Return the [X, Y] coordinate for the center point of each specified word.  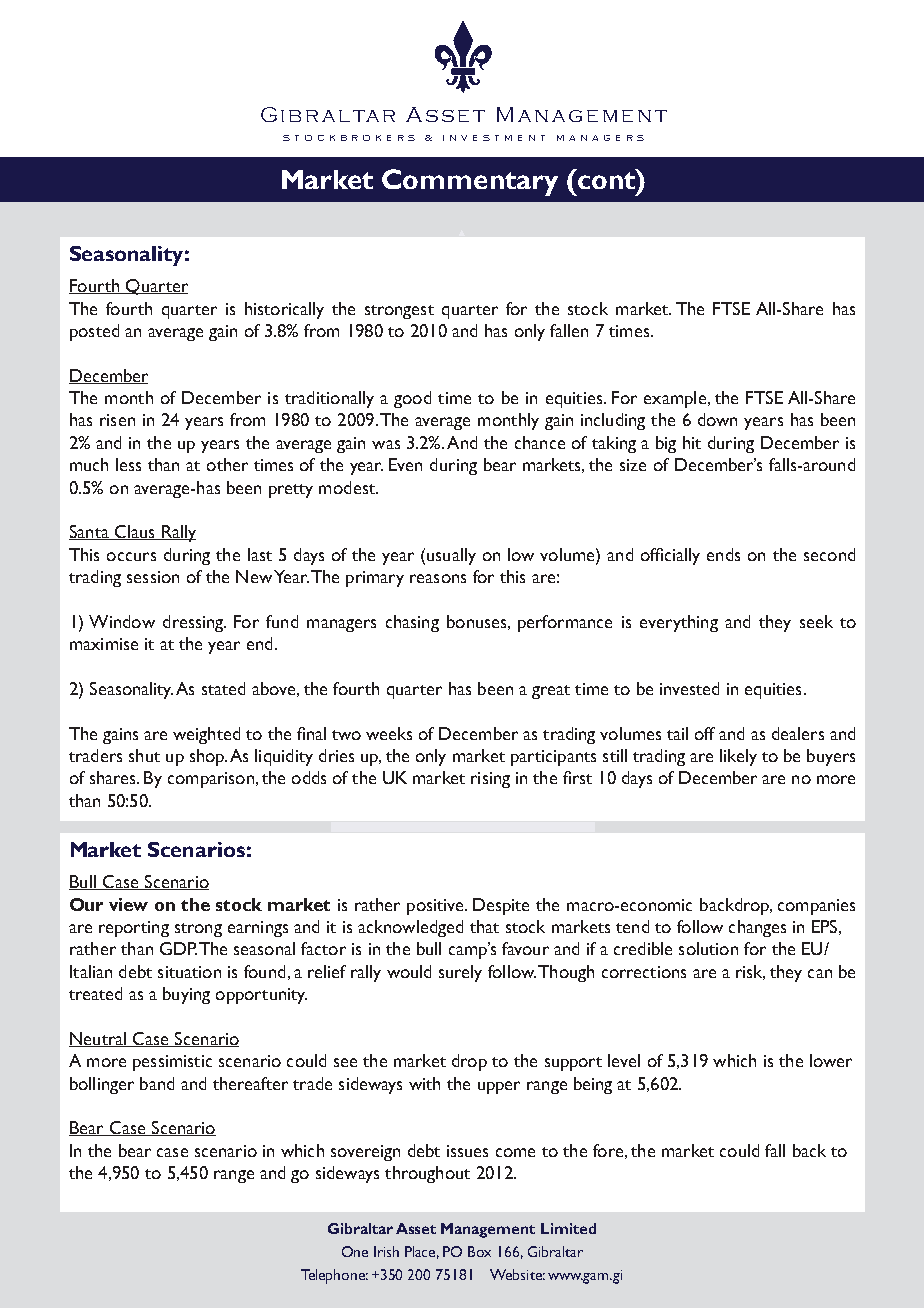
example [675, 399]
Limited [568, 1228]
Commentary [470, 182]
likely [738, 757]
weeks [389, 733]
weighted [206, 735]
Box [479, 1251]
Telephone [334, 1276]
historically [284, 310]
